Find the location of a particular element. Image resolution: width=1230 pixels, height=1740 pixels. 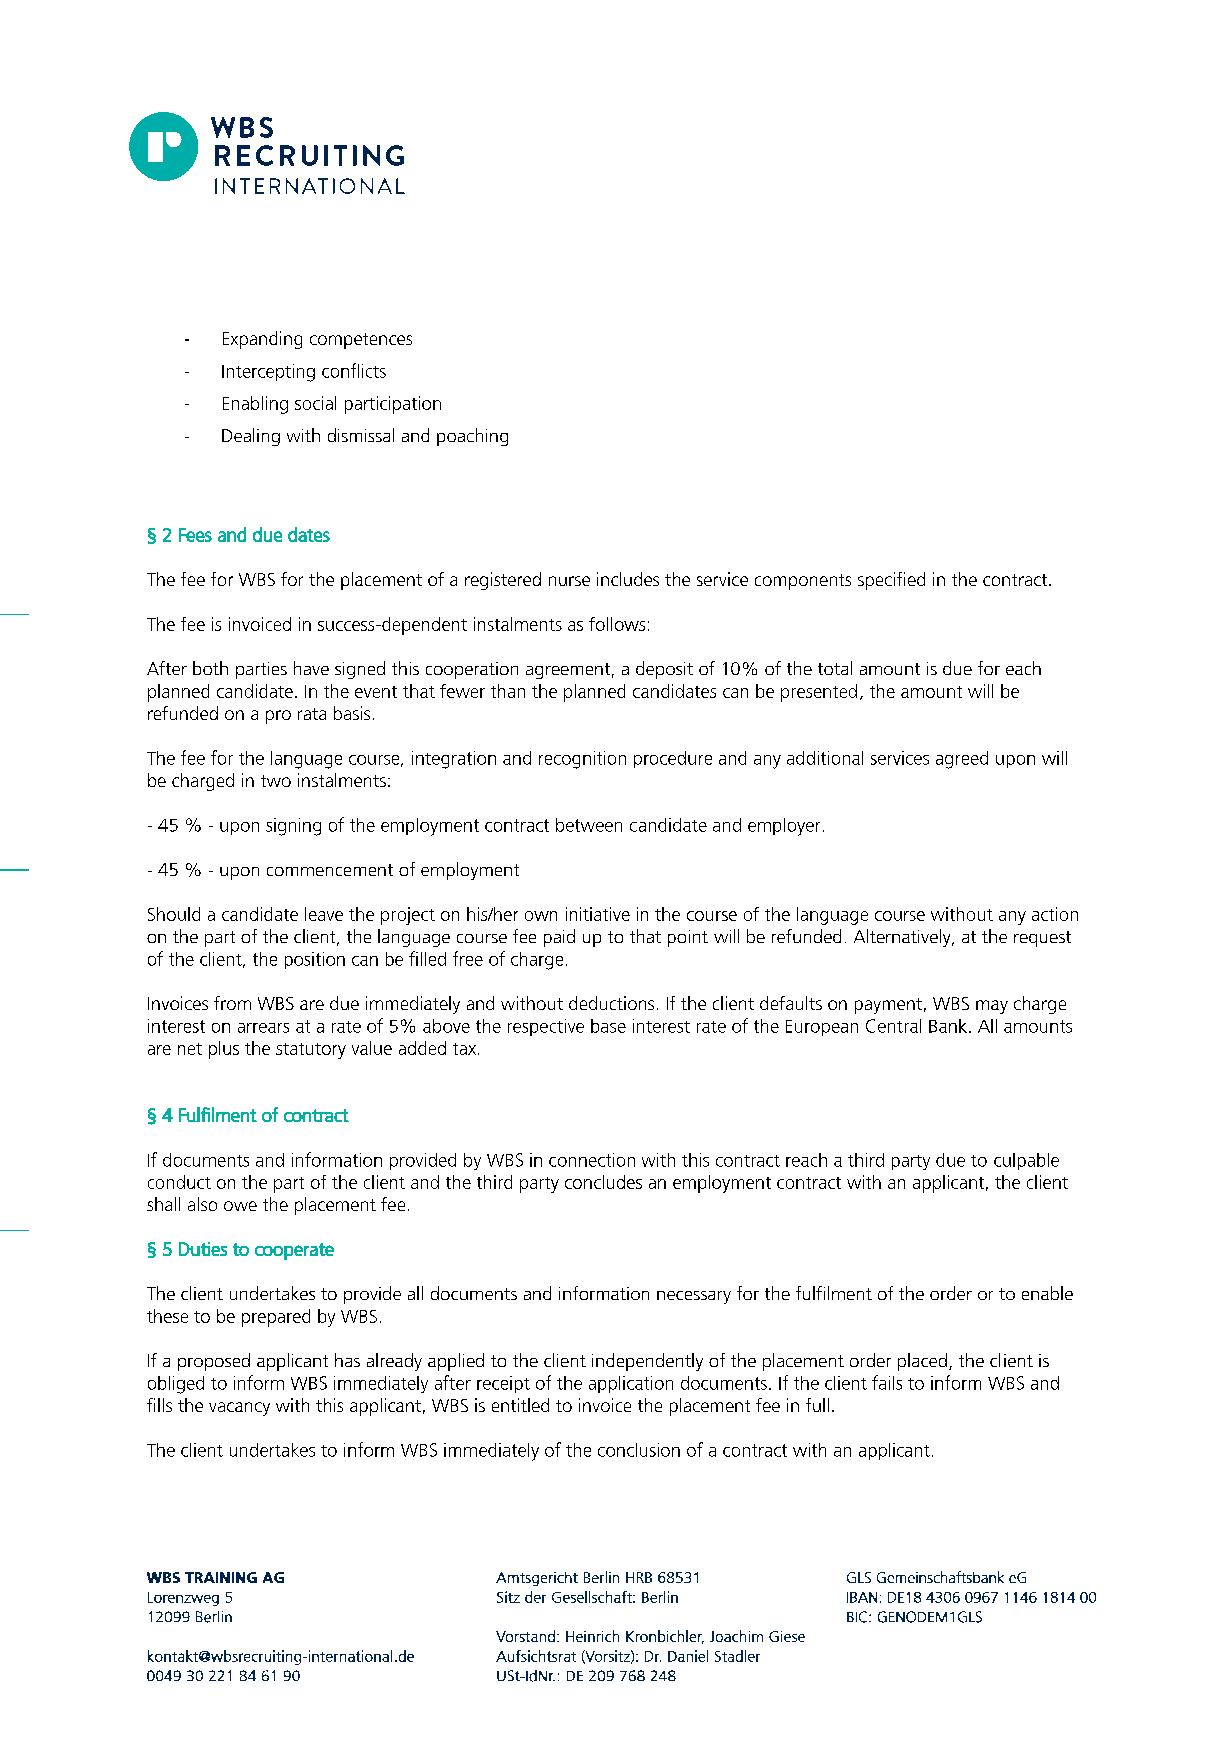

Bank is located at coordinates (948, 1026).
